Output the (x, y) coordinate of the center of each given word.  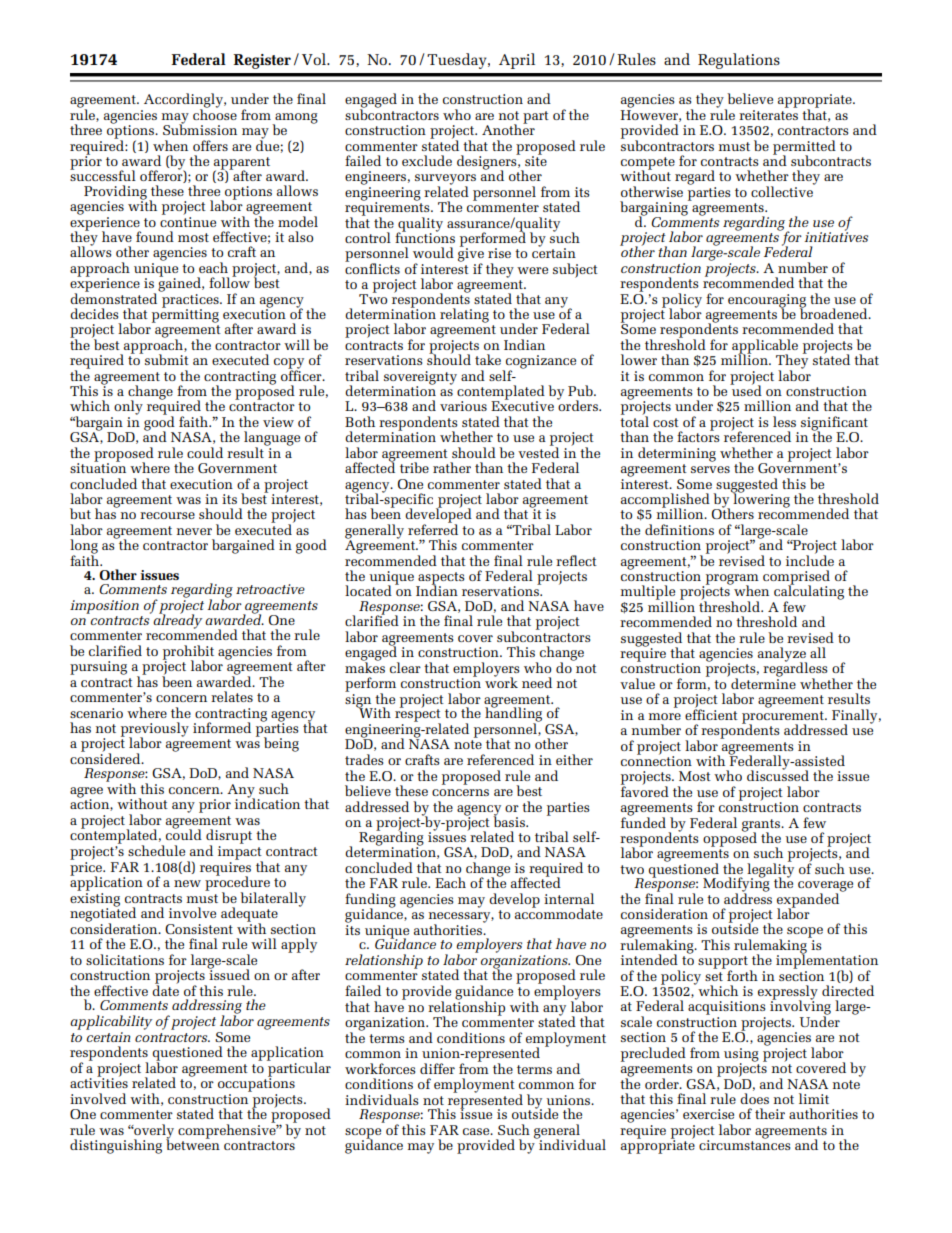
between (193, 1144)
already (176, 620)
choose (215, 113)
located (368, 590)
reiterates (768, 113)
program (731, 580)
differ (437, 1068)
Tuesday (458, 61)
